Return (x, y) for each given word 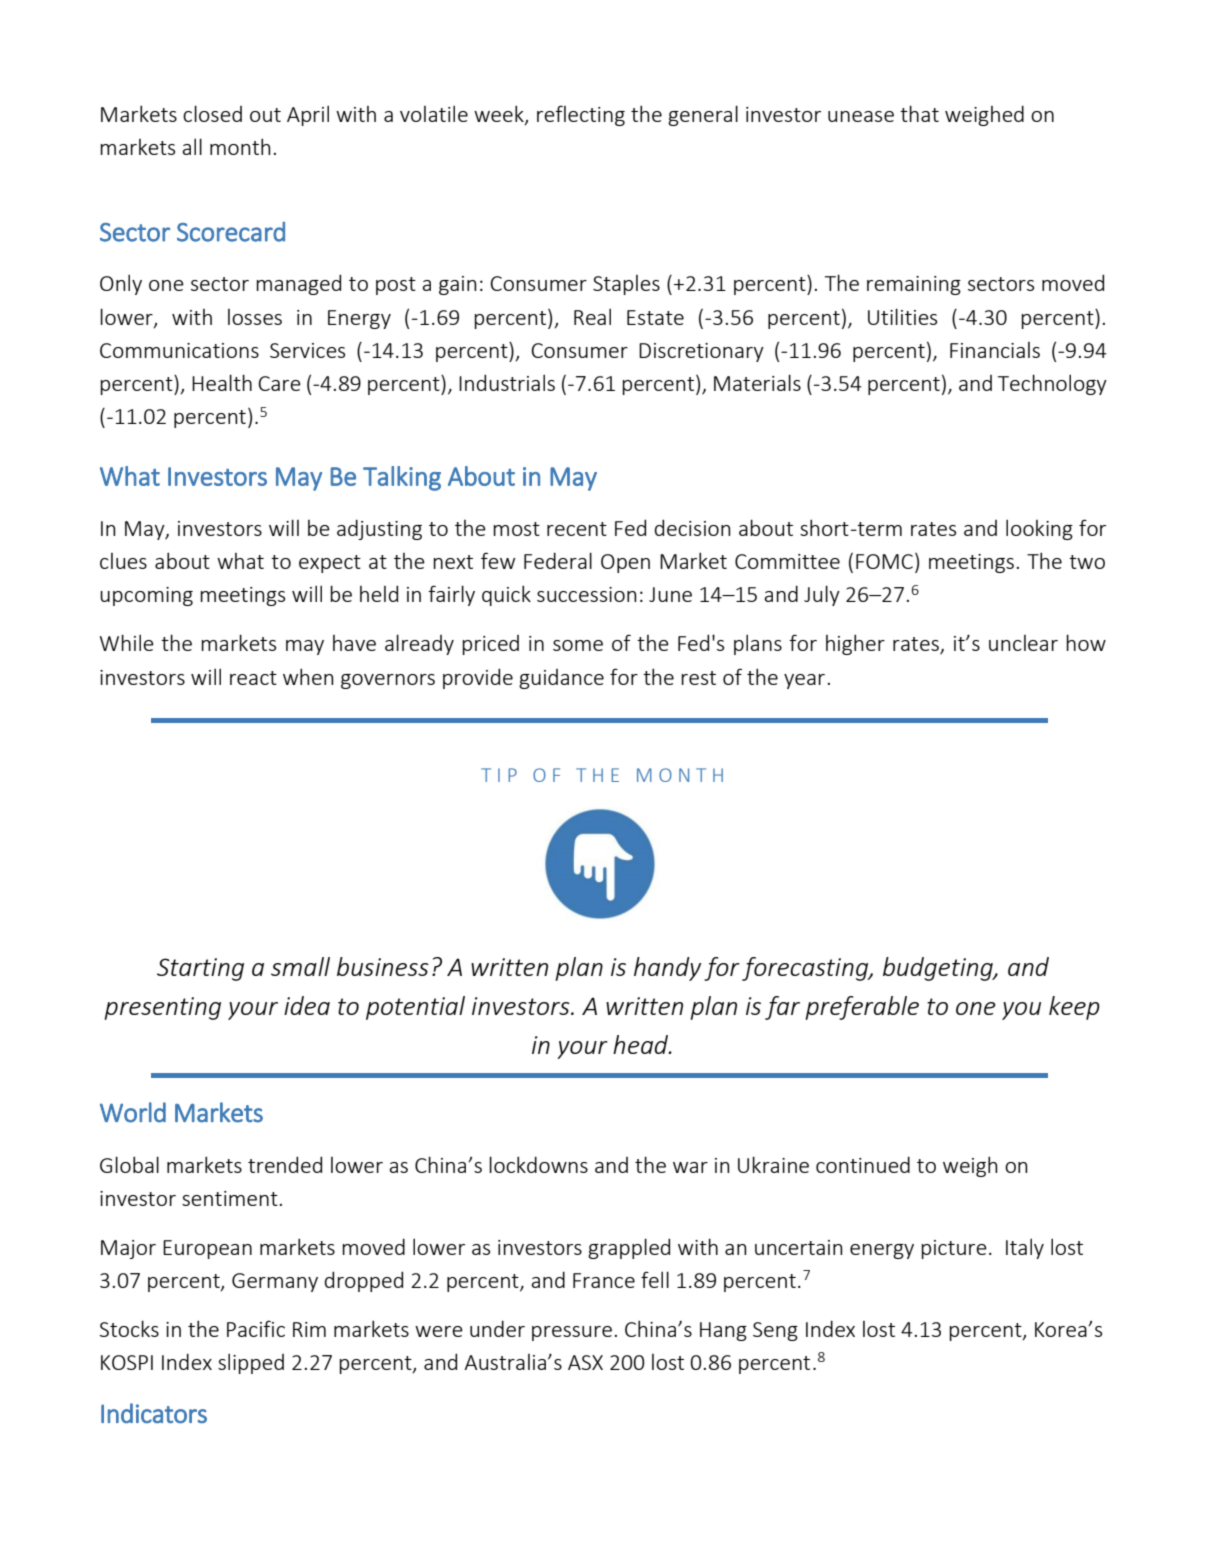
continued (863, 1164)
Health (222, 382)
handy (667, 969)
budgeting (939, 969)
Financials (995, 350)
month (240, 146)
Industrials (507, 382)
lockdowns (538, 1164)
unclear (1023, 643)
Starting (200, 969)
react (253, 678)
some (578, 645)
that (919, 113)
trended (285, 1164)
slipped (251, 1363)
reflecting (581, 115)
